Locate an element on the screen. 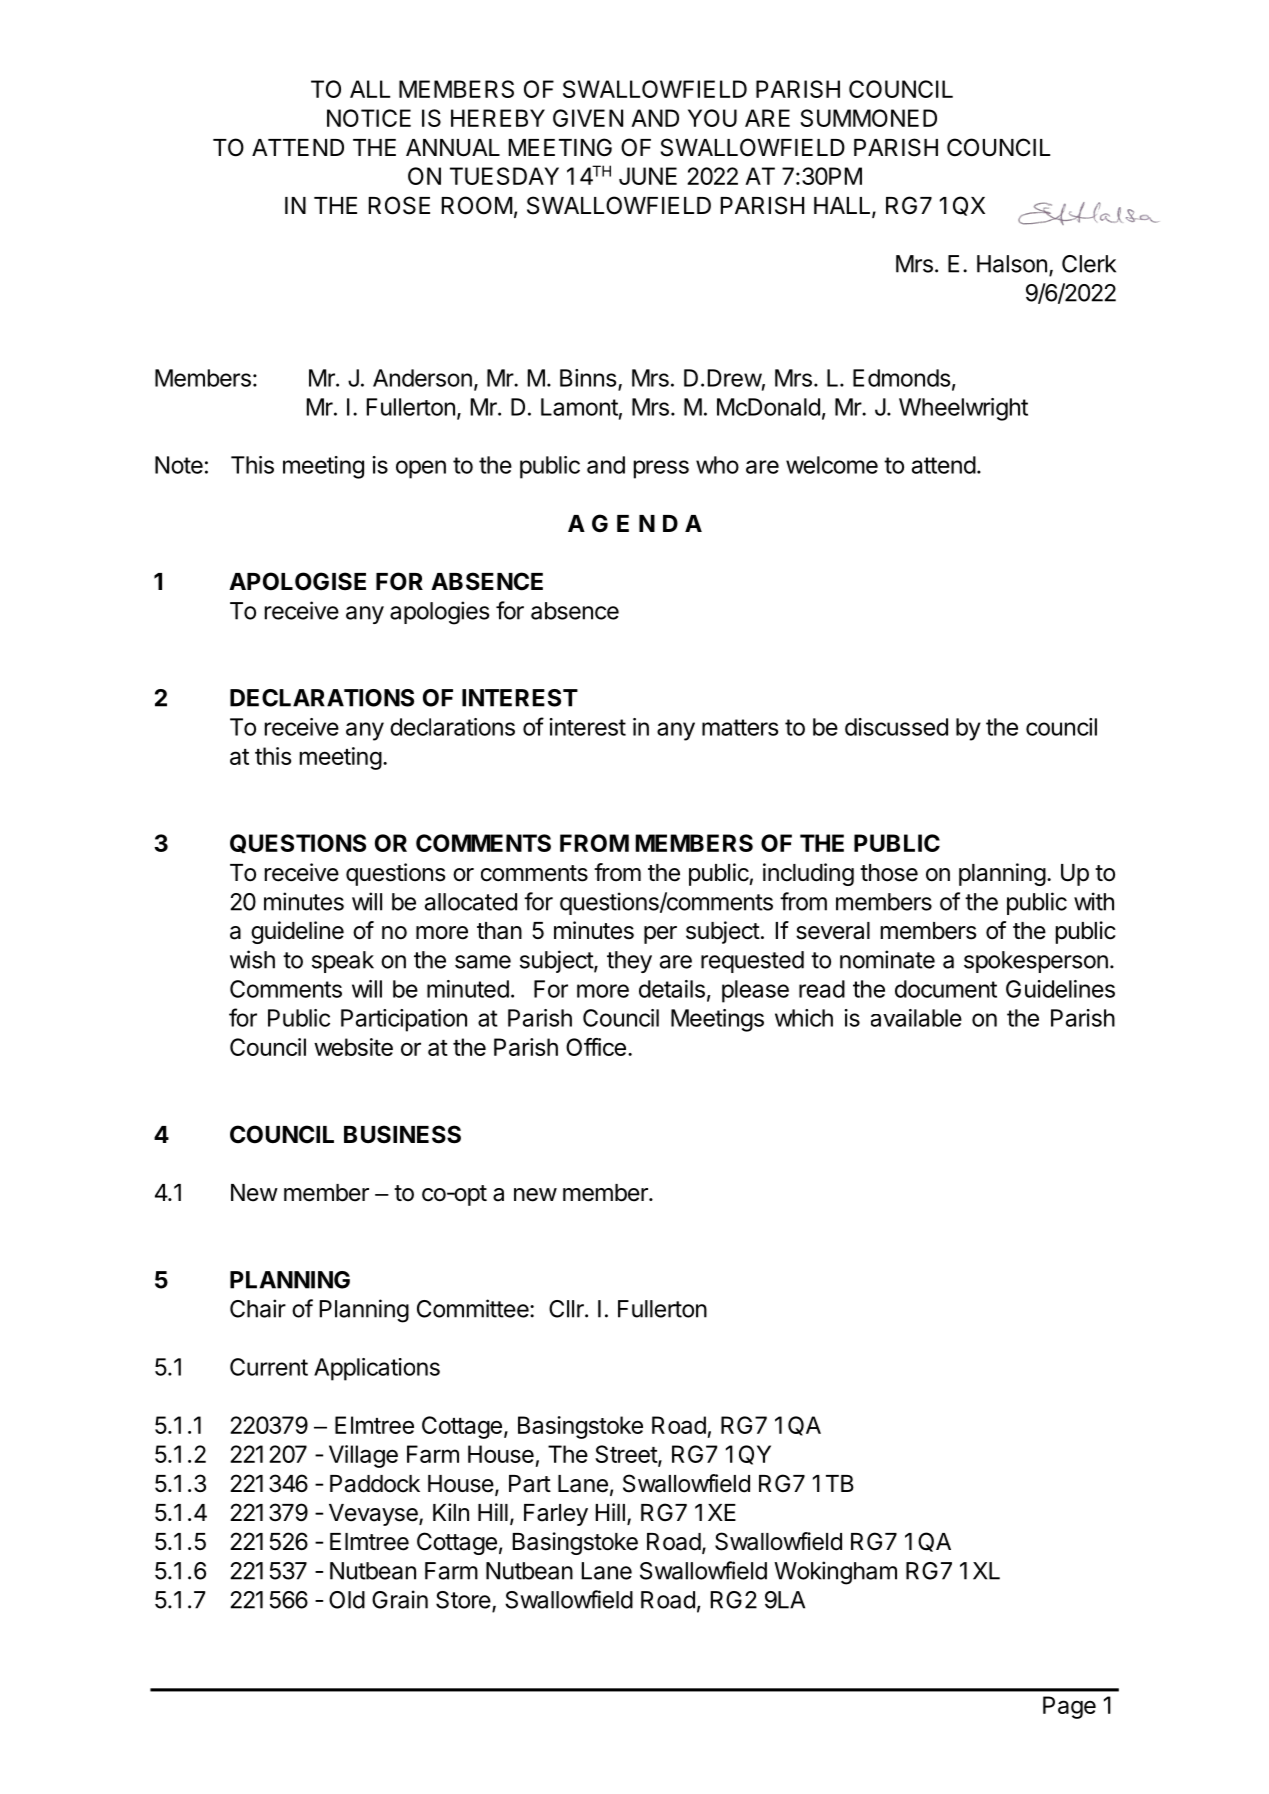 The height and width of the screenshot is (1794, 1269). wish is located at coordinates (252, 959).
